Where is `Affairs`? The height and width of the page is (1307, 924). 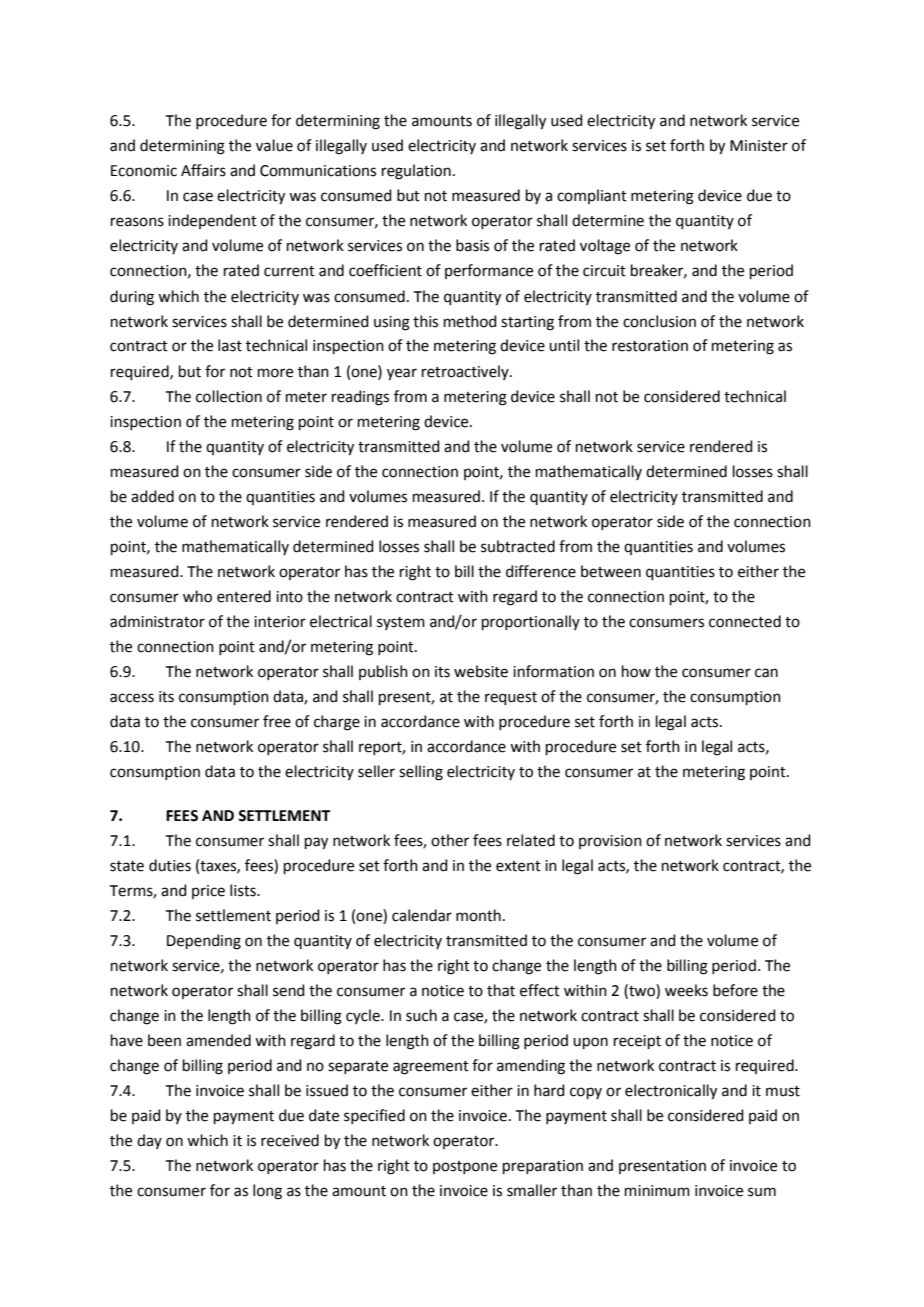 Affairs is located at coordinates (203, 170).
